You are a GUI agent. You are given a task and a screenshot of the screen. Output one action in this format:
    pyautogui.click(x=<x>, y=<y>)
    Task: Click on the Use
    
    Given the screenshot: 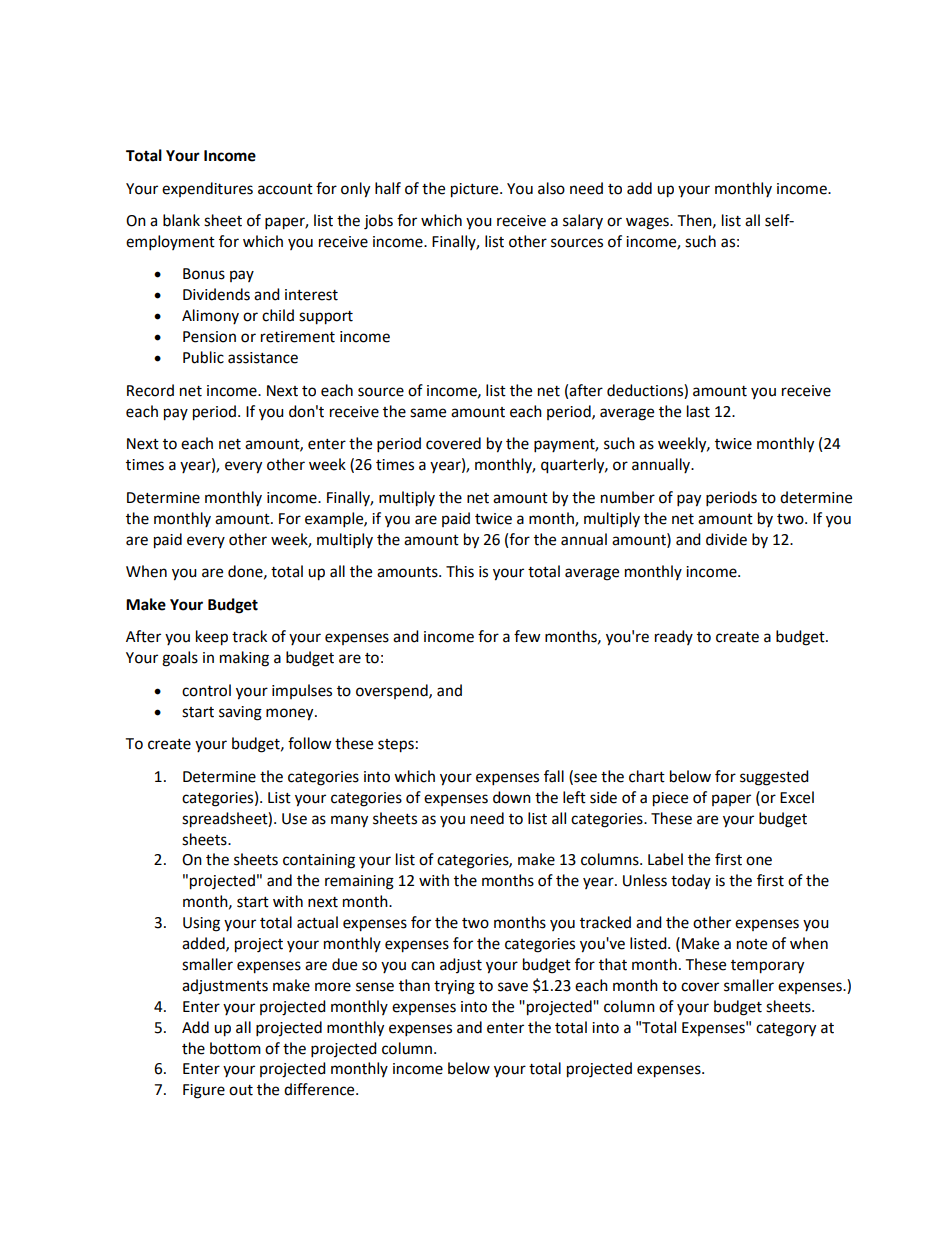 What is the action you would take?
    pyautogui.click(x=294, y=819)
